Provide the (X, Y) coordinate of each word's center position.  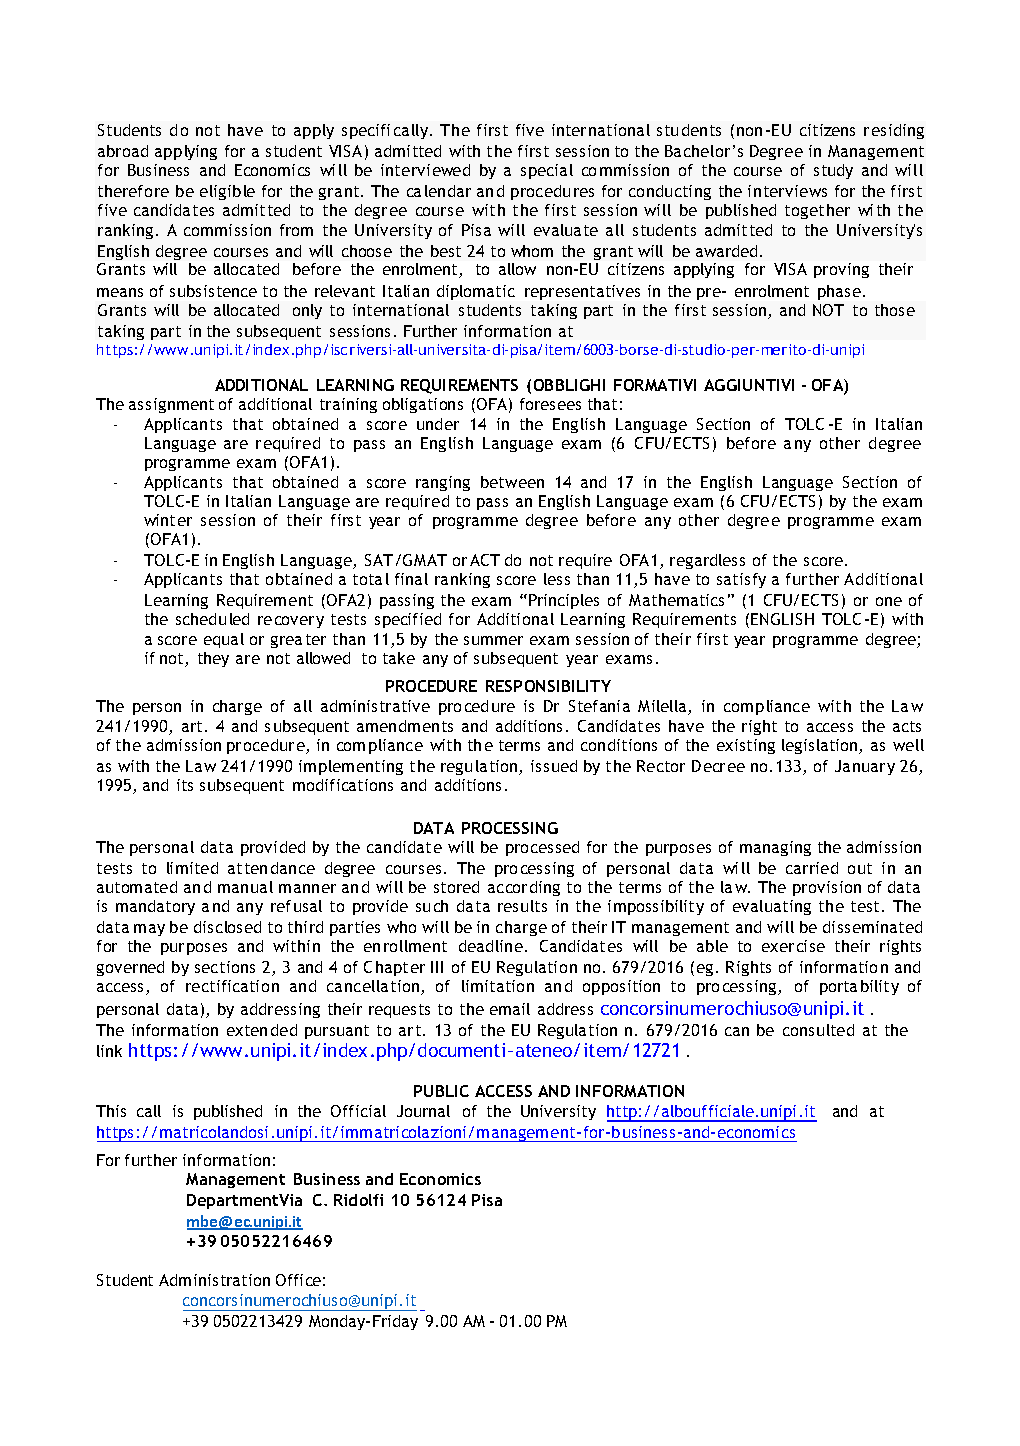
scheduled (212, 619)
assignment (171, 405)
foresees (550, 404)
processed (542, 848)
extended (262, 1030)
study (833, 171)
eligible (227, 192)
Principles (564, 601)
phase (841, 292)
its (185, 785)
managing (775, 848)
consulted (818, 1030)
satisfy (741, 580)
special (547, 171)
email (510, 1009)
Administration (214, 1280)
